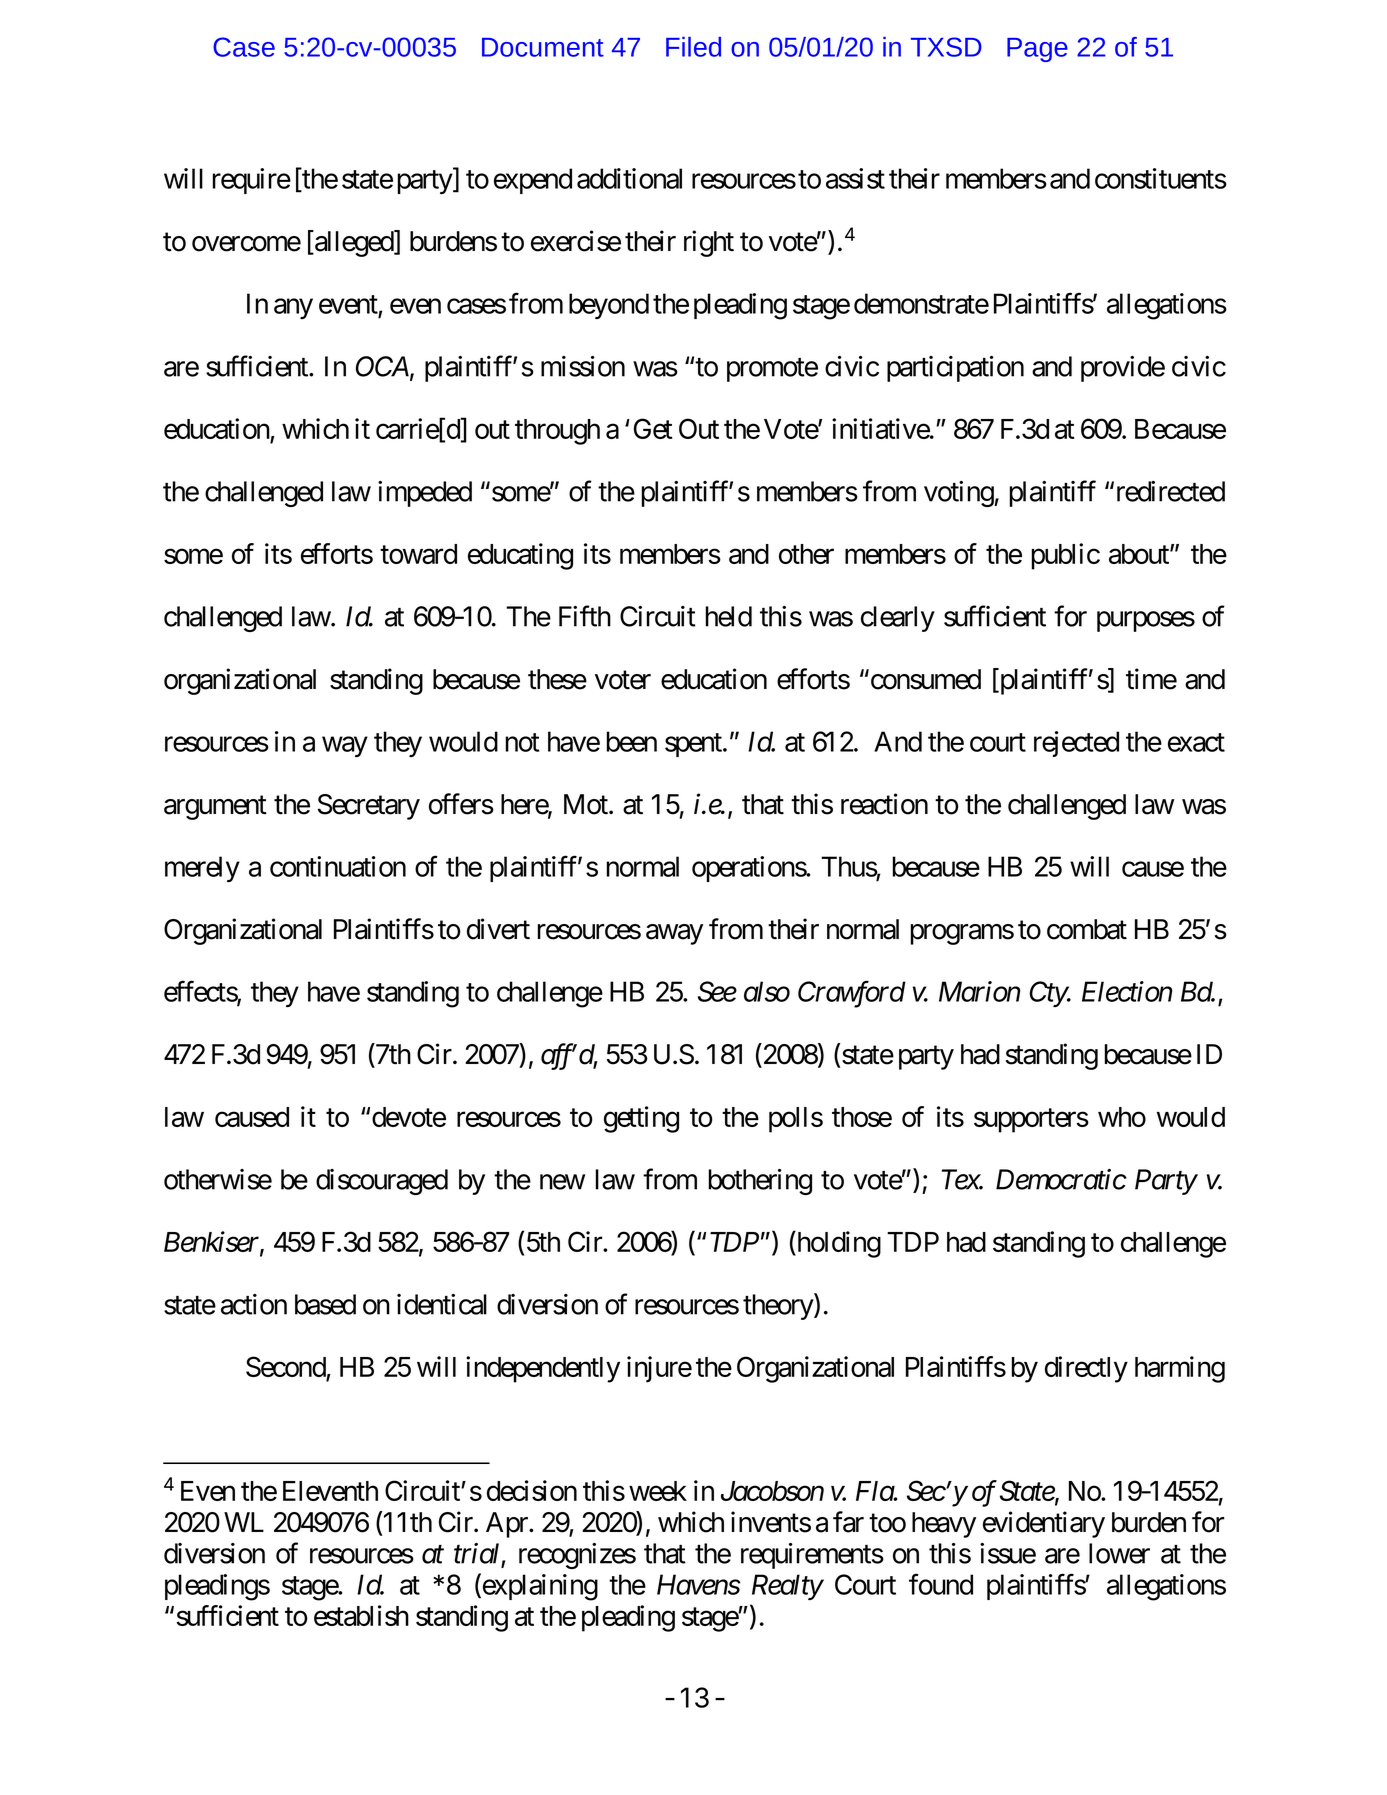 The width and height of the document is (1387, 1795). What do you see at coordinates (693, 47) in the document?
I see `Filed` at bounding box center [693, 47].
